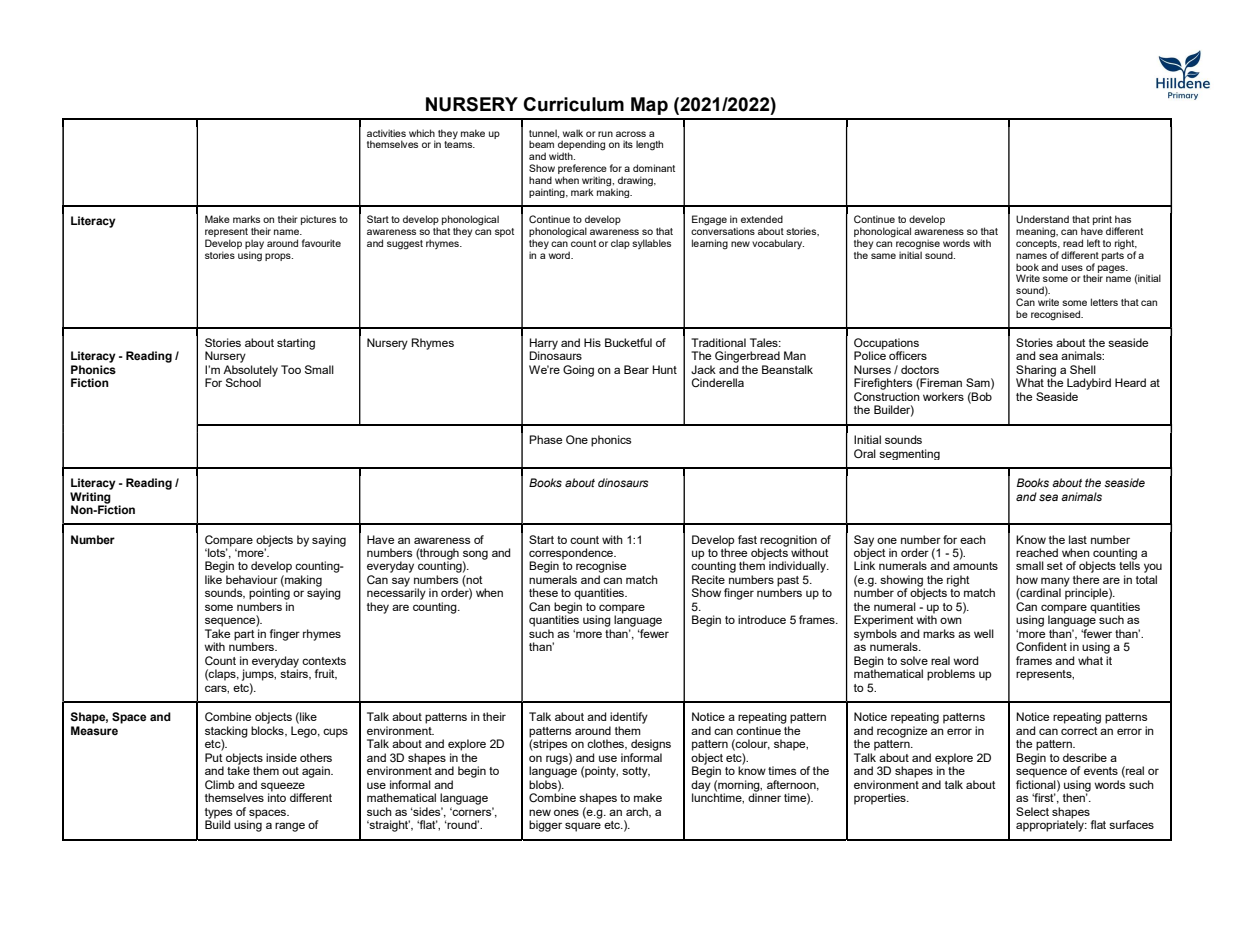 This screenshot has width=1233, height=952. Describe the element at coordinates (631, 134) in the screenshot. I see `across` at that location.
